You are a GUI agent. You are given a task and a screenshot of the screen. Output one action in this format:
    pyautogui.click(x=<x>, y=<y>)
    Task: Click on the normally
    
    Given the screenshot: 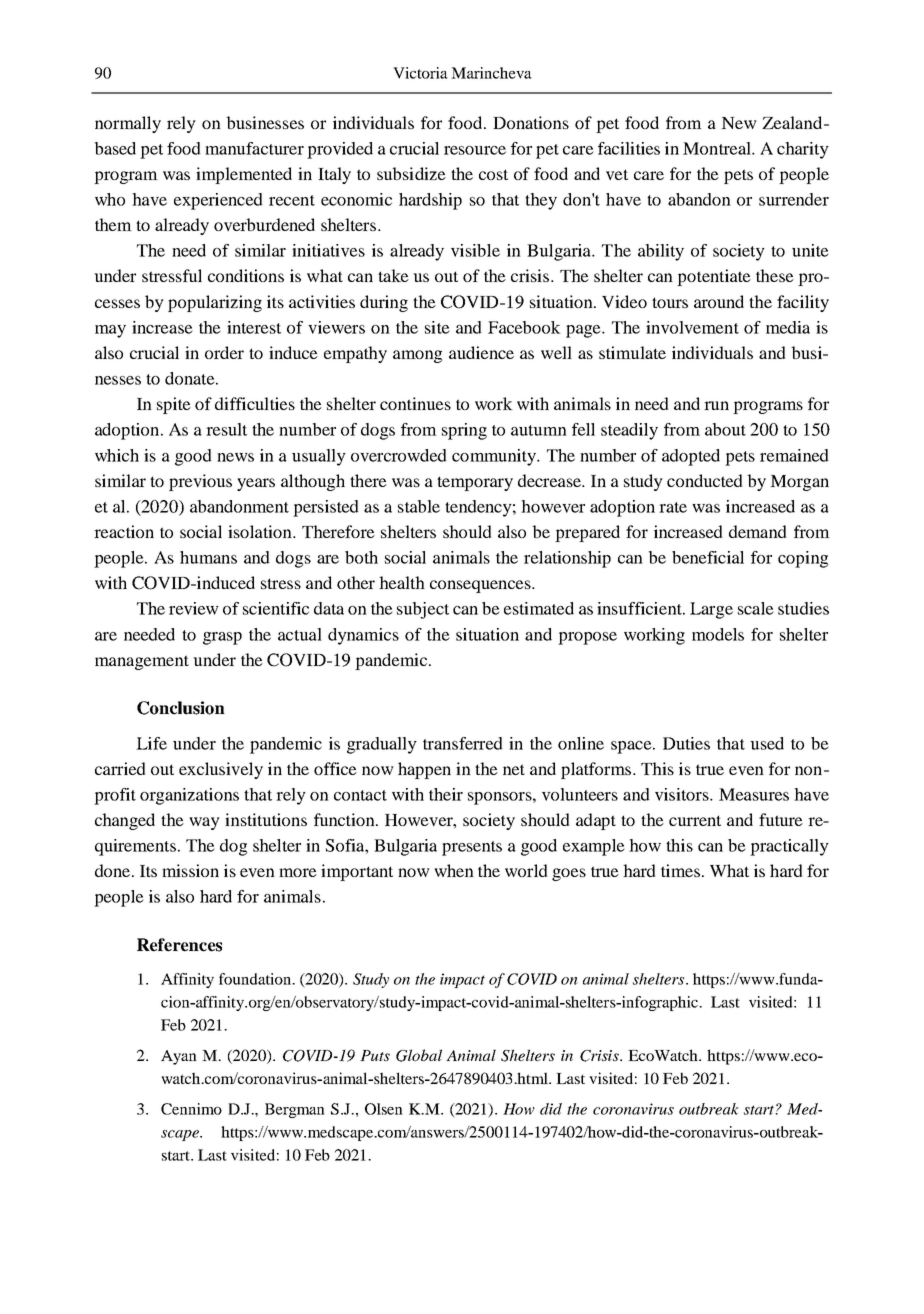 What is the action you would take?
    pyautogui.click(x=128, y=124)
